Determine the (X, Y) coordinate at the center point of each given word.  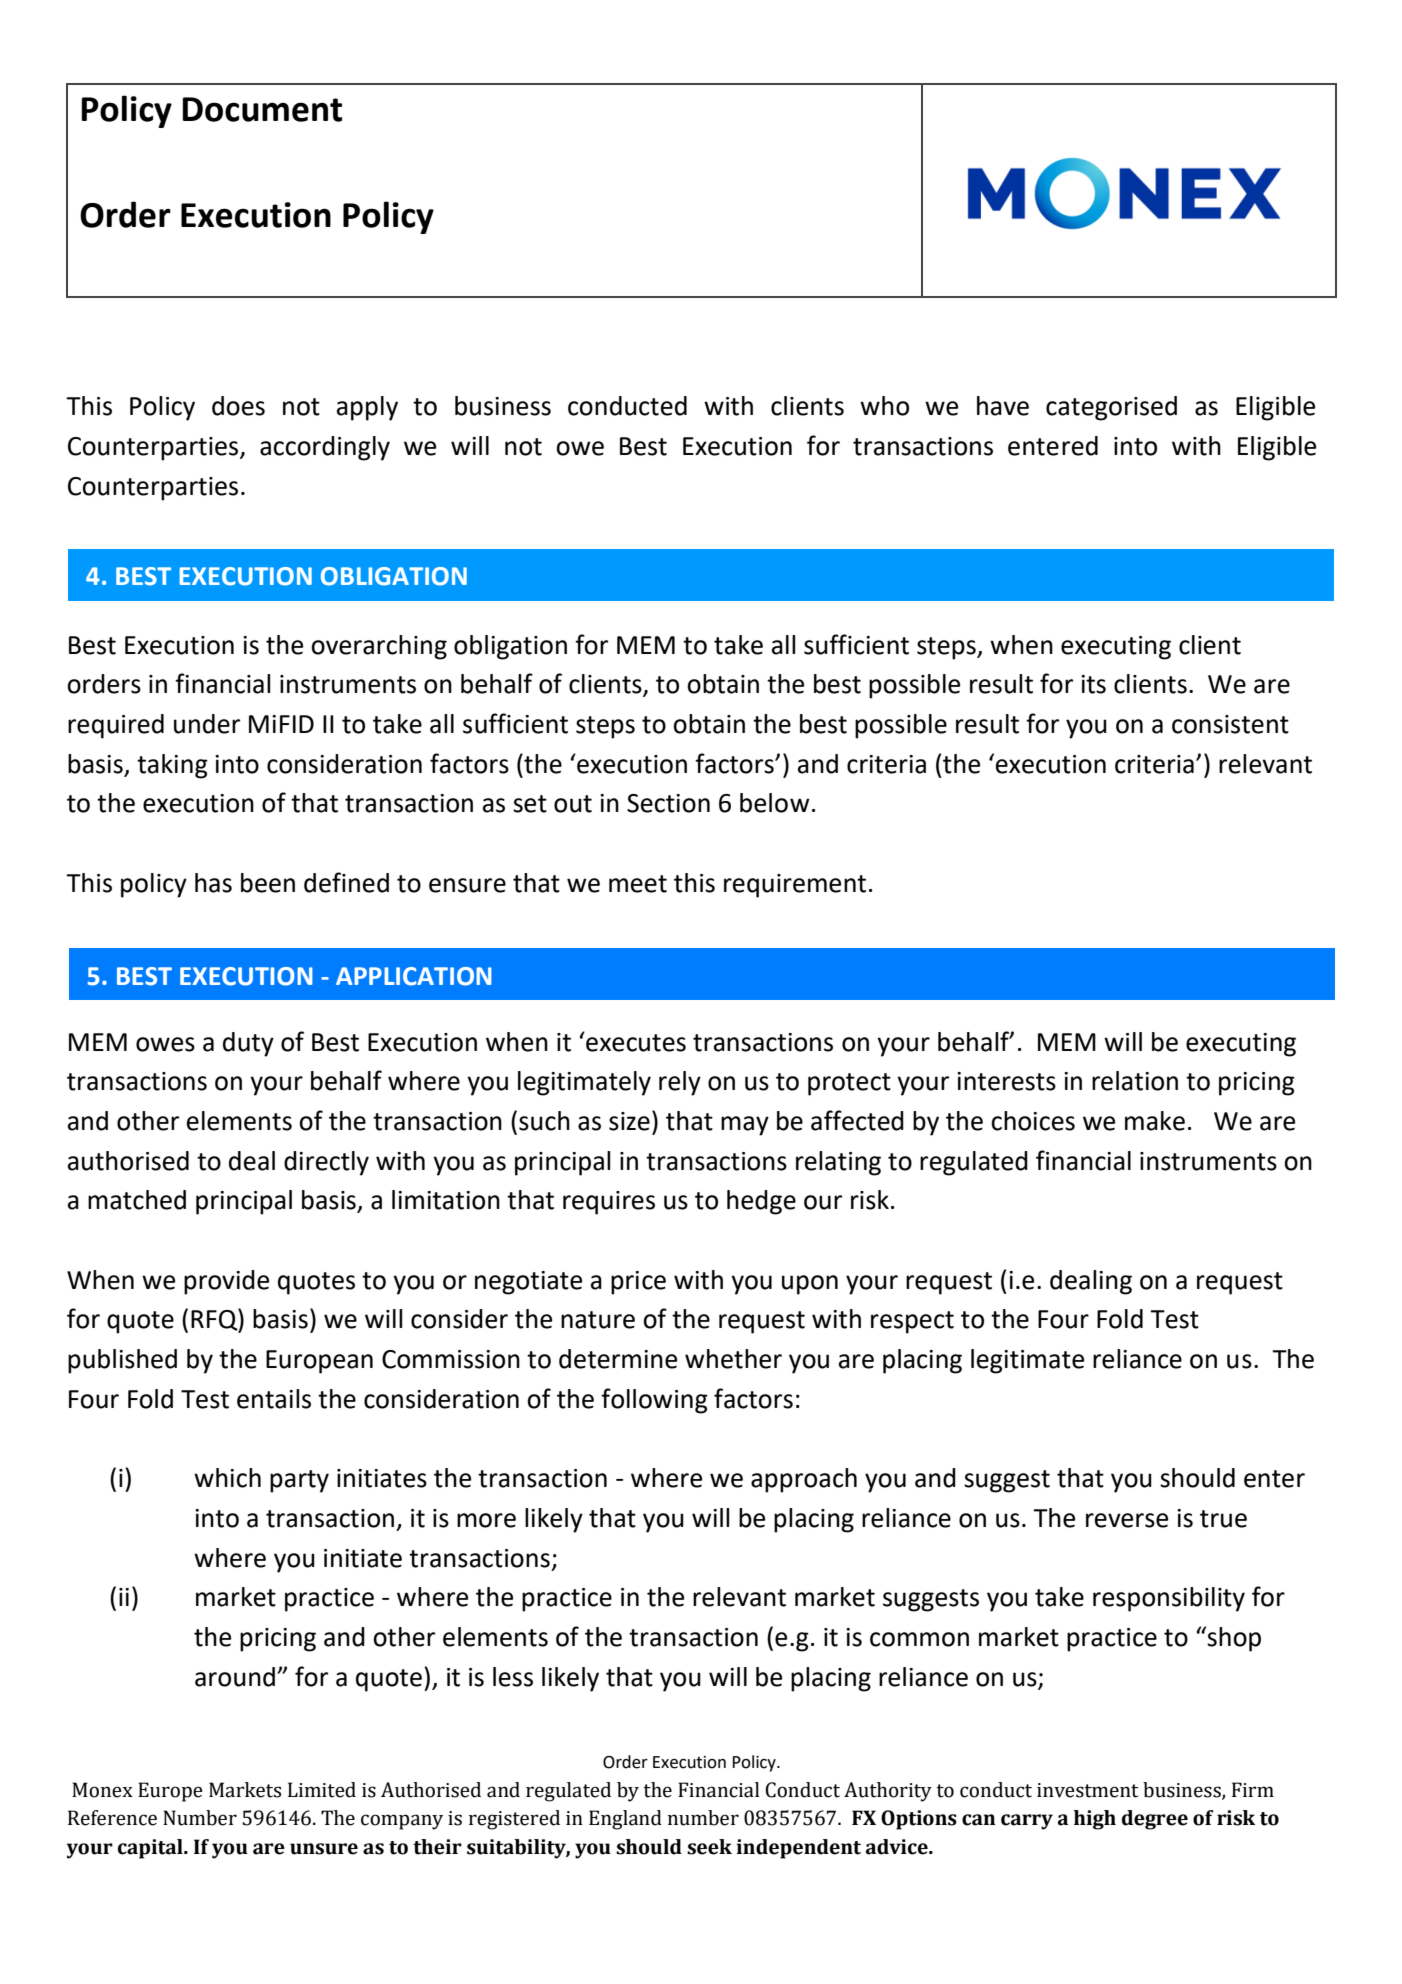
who (884, 406)
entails (274, 1399)
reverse (1127, 1520)
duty (248, 1044)
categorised (1111, 408)
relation (1135, 1081)
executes (635, 1042)
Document (262, 109)
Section (668, 803)
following (654, 1401)
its (1093, 684)
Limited (322, 1790)
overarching (379, 647)
